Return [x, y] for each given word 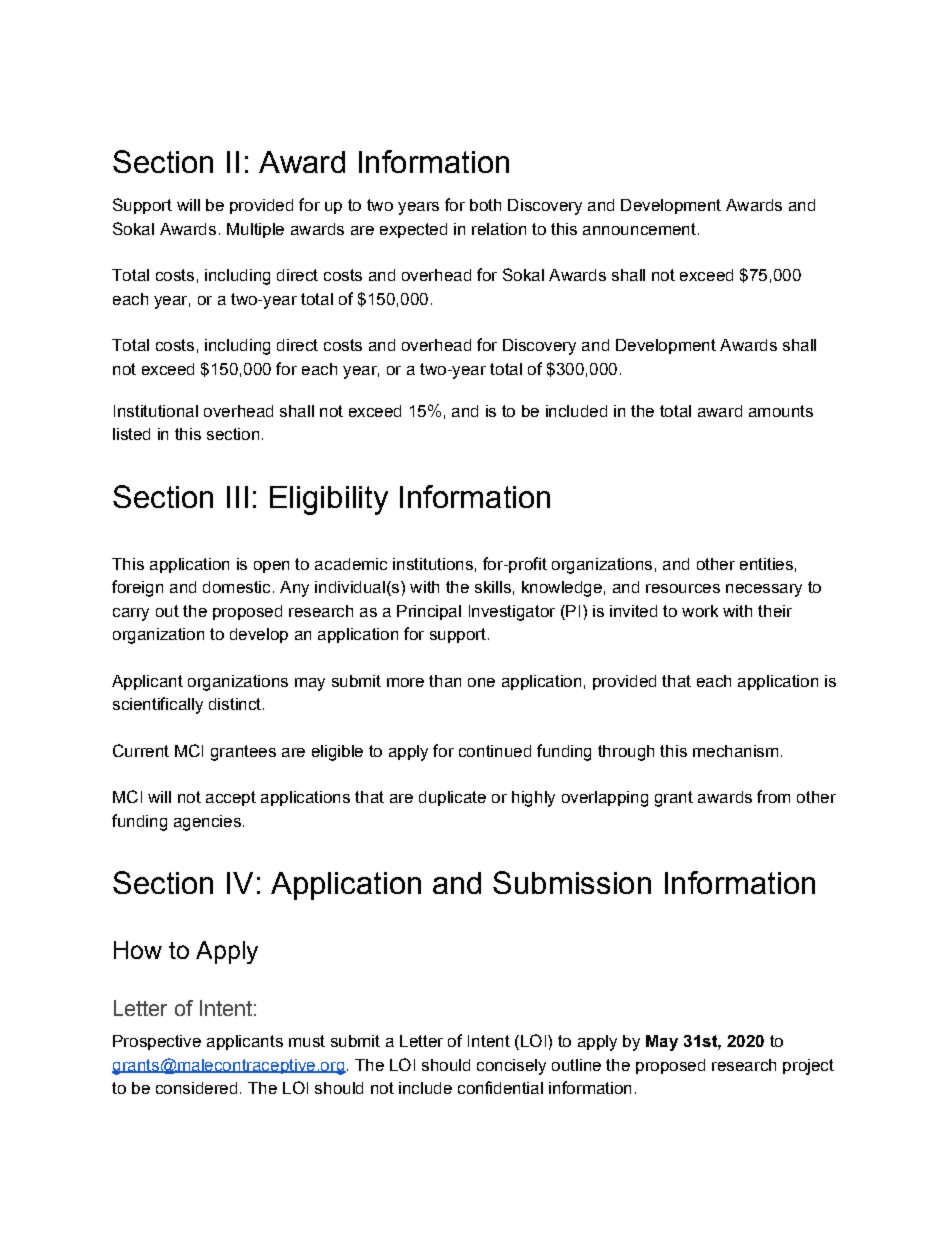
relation [499, 229]
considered [196, 1088]
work [700, 611]
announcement [639, 229]
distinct [236, 704]
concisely [511, 1067]
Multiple [255, 230]
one [481, 682]
